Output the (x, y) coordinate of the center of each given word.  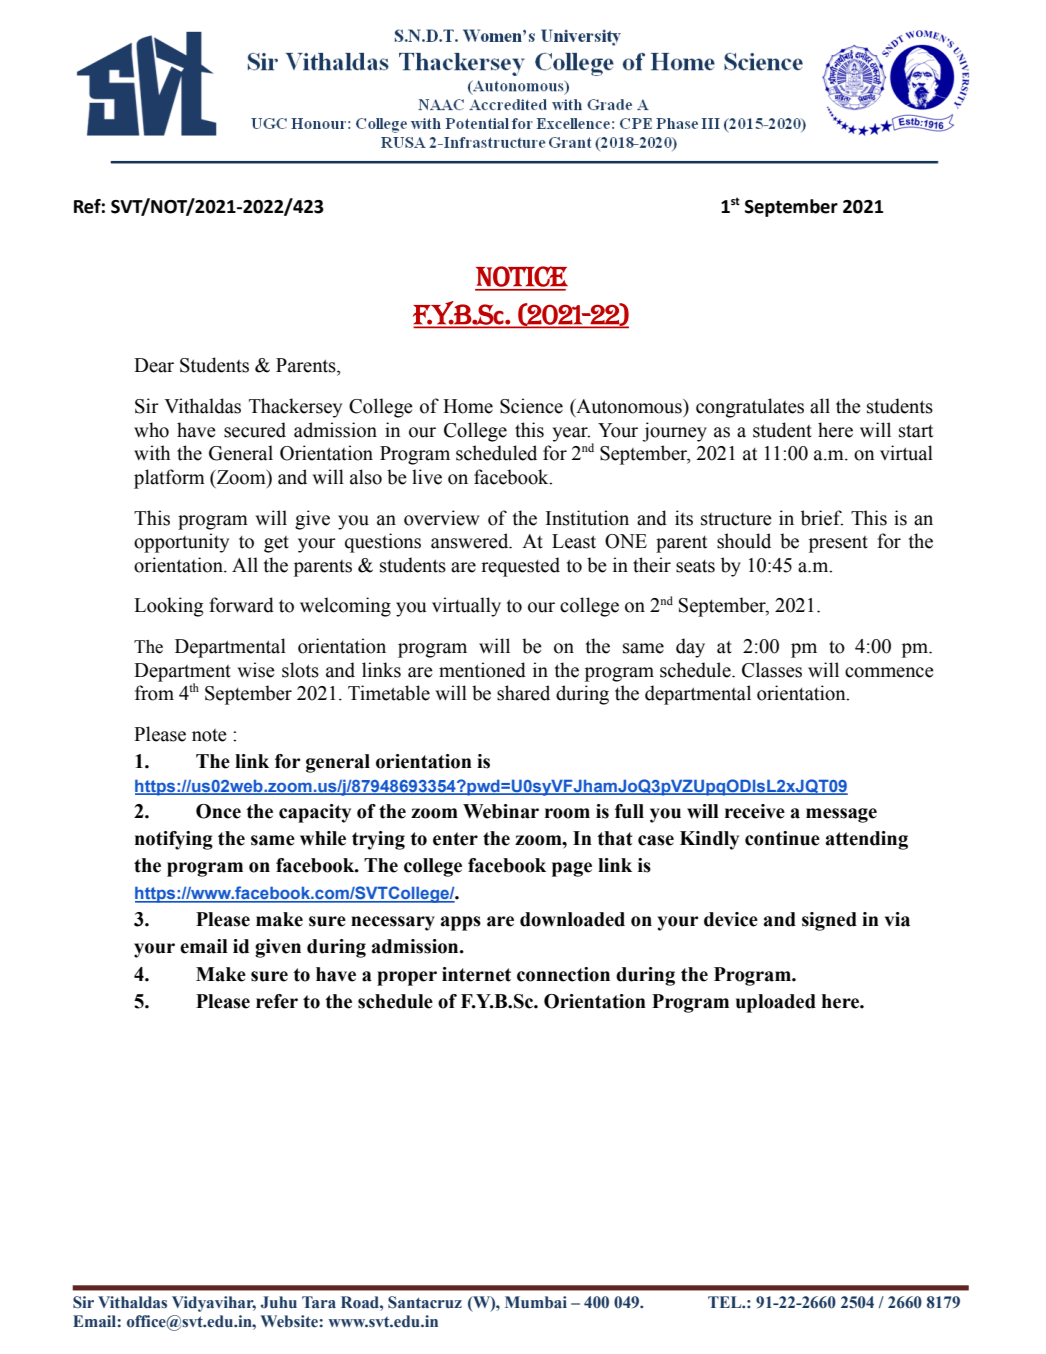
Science (531, 406)
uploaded (776, 1003)
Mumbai (536, 1302)
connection (563, 974)
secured (255, 430)
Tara (319, 1302)
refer (277, 1001)
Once (218, 811)
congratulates (750, 408)
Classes (772, 670)
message (841, 815)
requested (520, 567)
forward (241, 605)
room (567, 813)
